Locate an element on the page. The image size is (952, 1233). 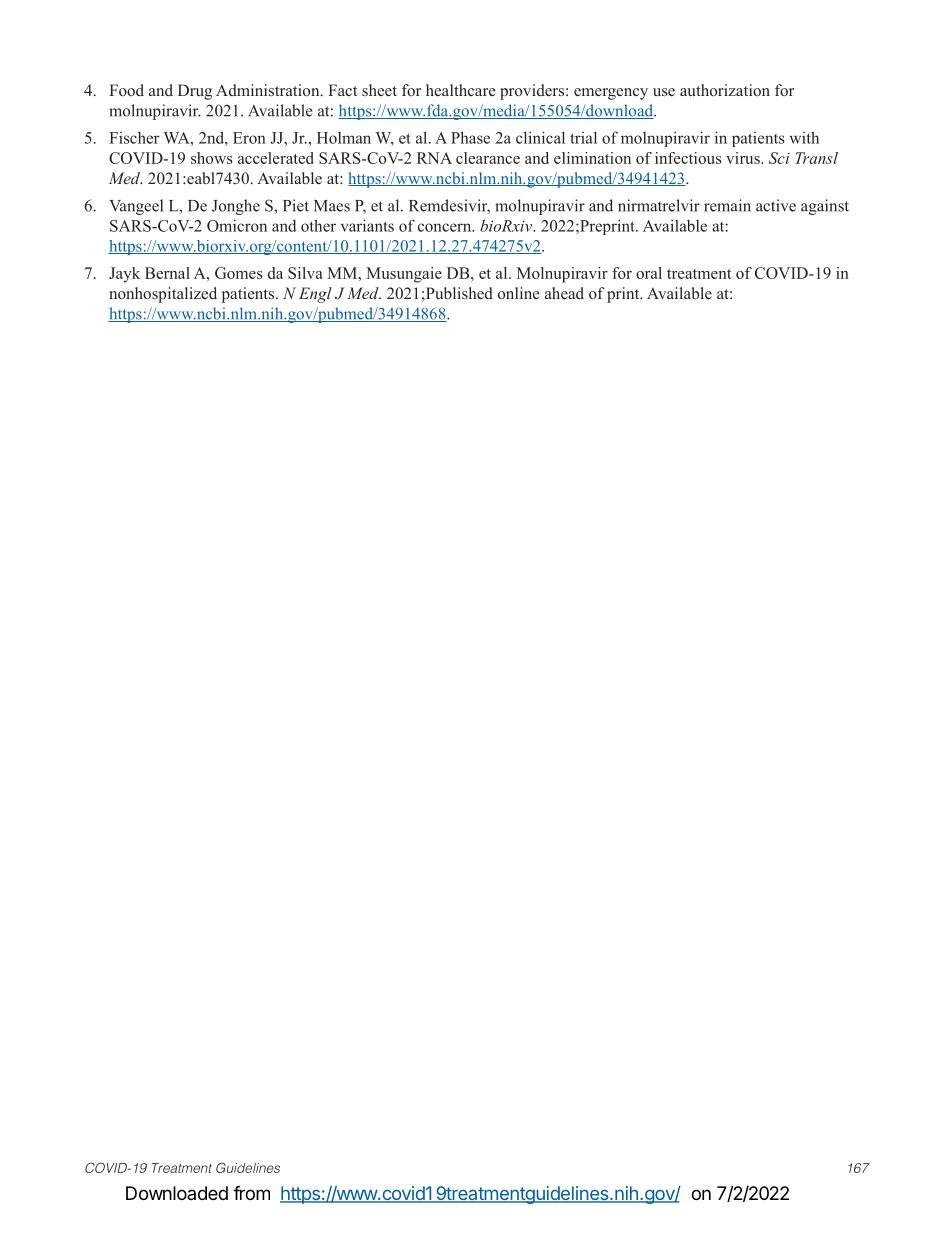
Engl is located at coordinates (315, 295).
